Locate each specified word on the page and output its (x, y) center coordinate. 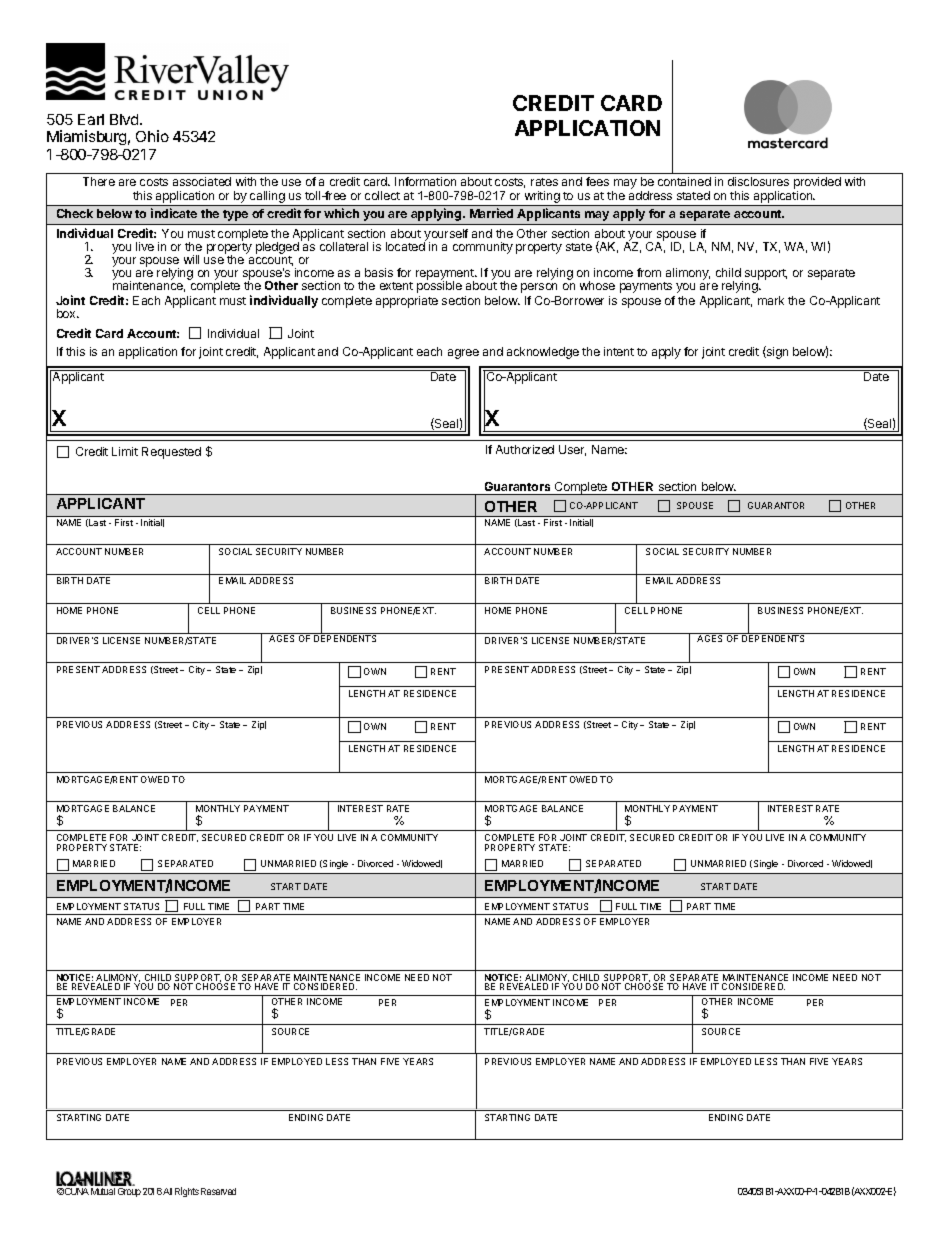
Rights (187, 1192)
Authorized (525, 449)
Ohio (152, 136)
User (572, 450)
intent (619, 351)
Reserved (218, 1191)
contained (684, 181)
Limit (125, 451)
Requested (171, 453)
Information (425, 181)
